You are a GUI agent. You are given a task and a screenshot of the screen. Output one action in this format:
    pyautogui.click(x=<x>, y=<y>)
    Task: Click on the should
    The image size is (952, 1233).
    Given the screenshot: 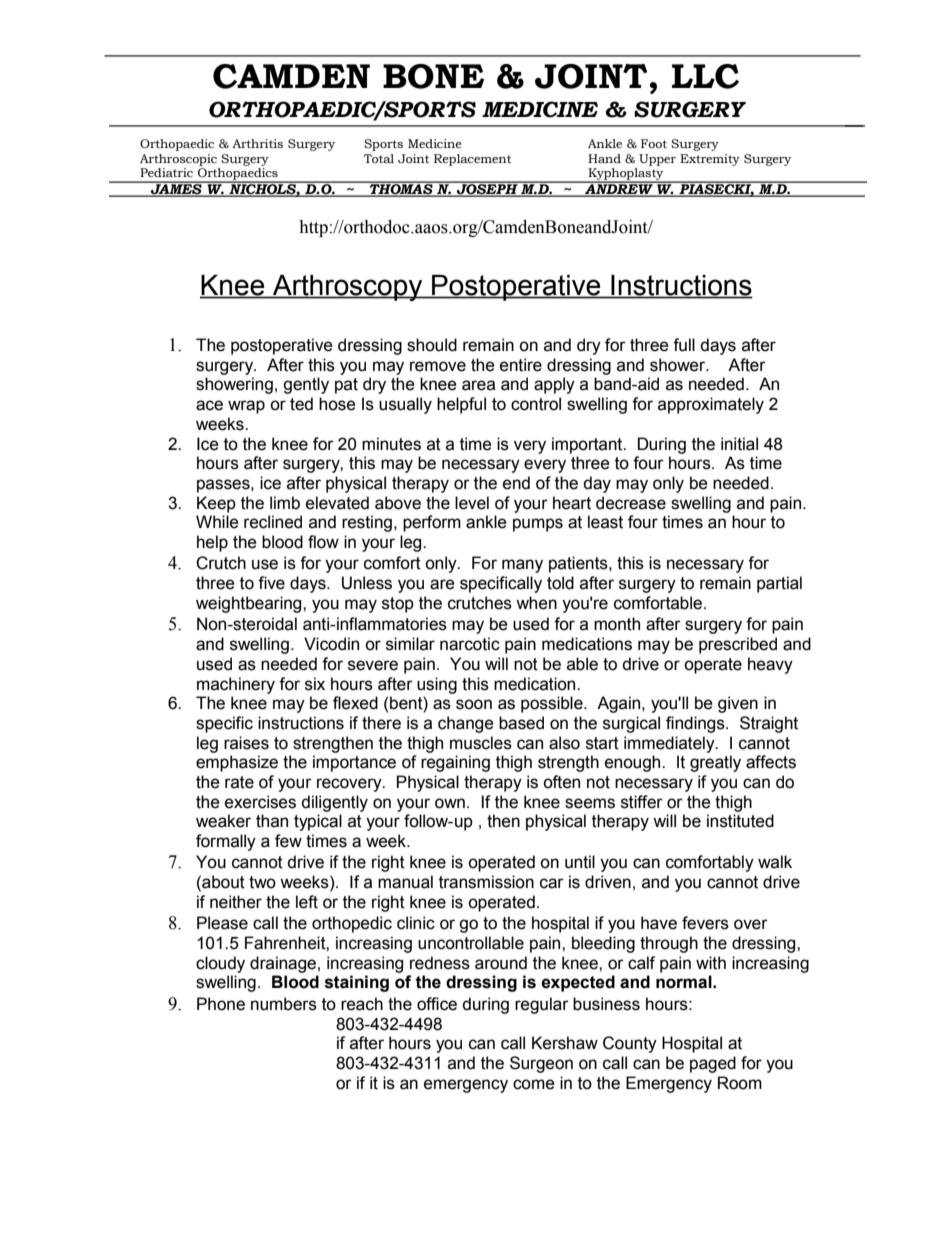 What is the action you would take?
    pyautogui.click(x=432, y=345)
